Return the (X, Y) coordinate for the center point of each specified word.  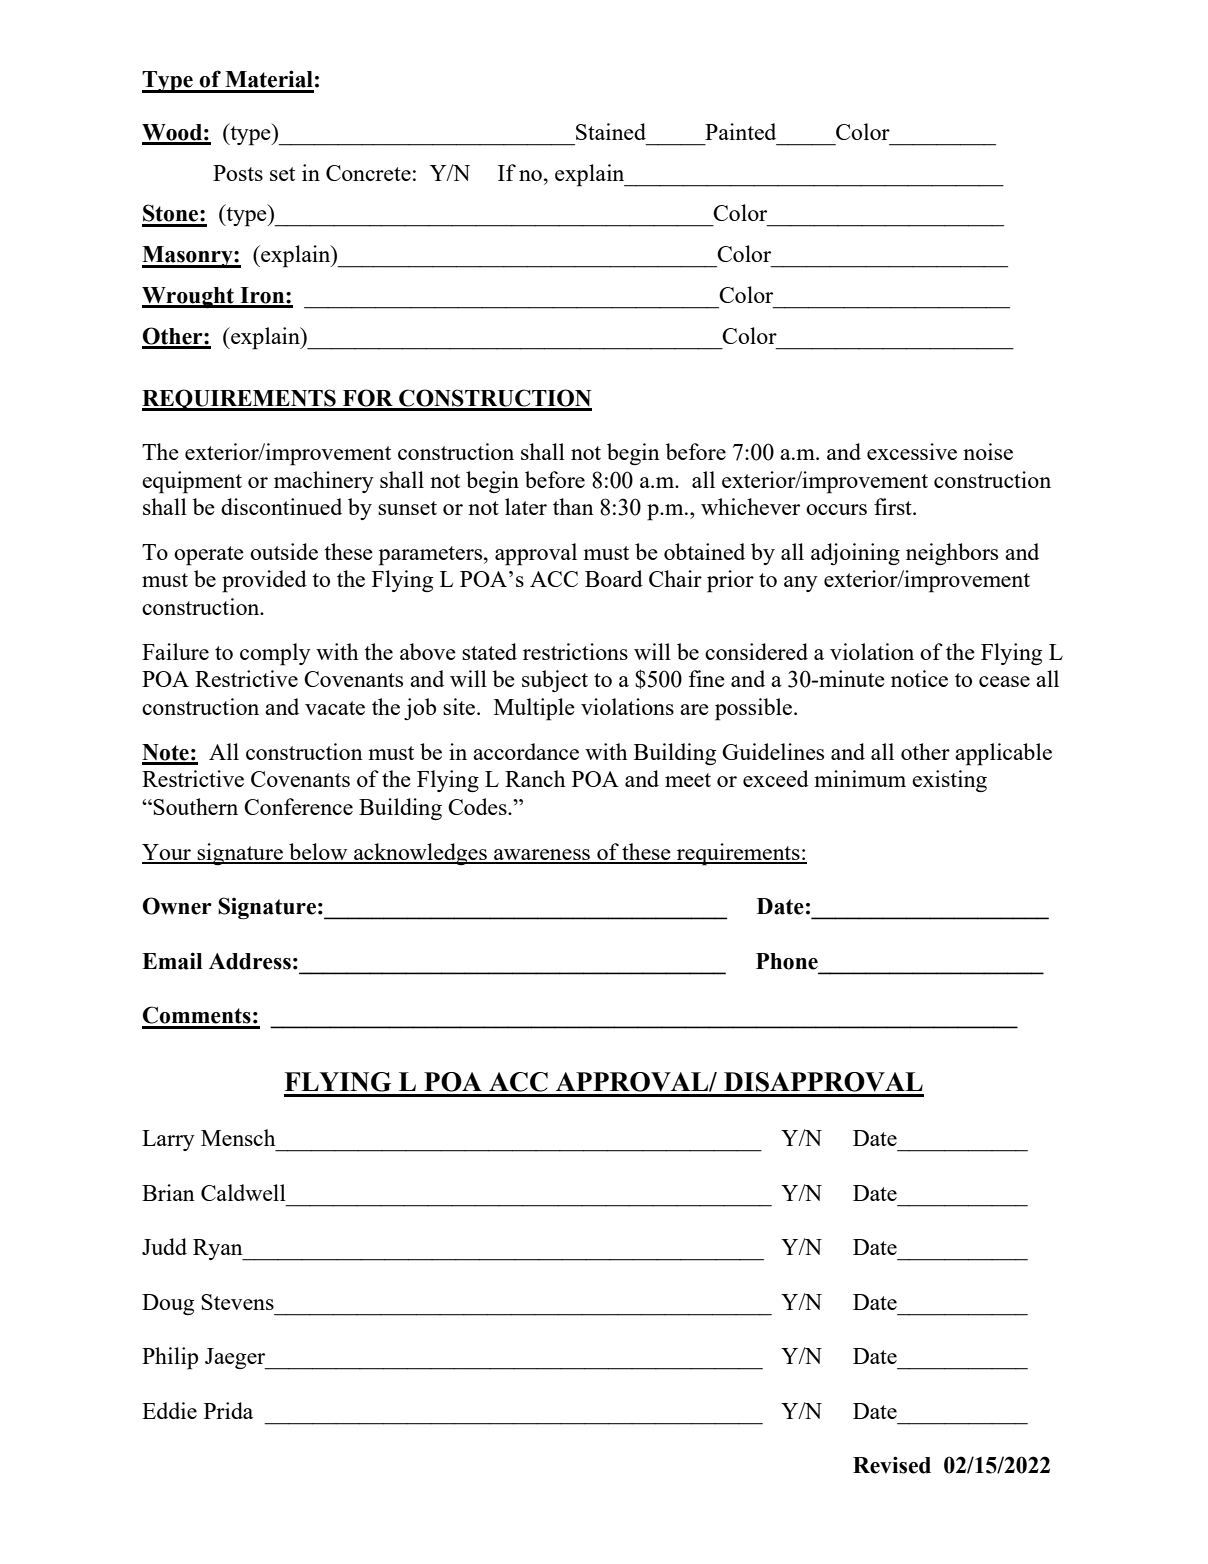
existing (949, 781)
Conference (298, 806)
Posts (238, 173)
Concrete (368, 173)
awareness (542, 856)
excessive (912, 451)
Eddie (169, 1410)
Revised (892, 1465)
